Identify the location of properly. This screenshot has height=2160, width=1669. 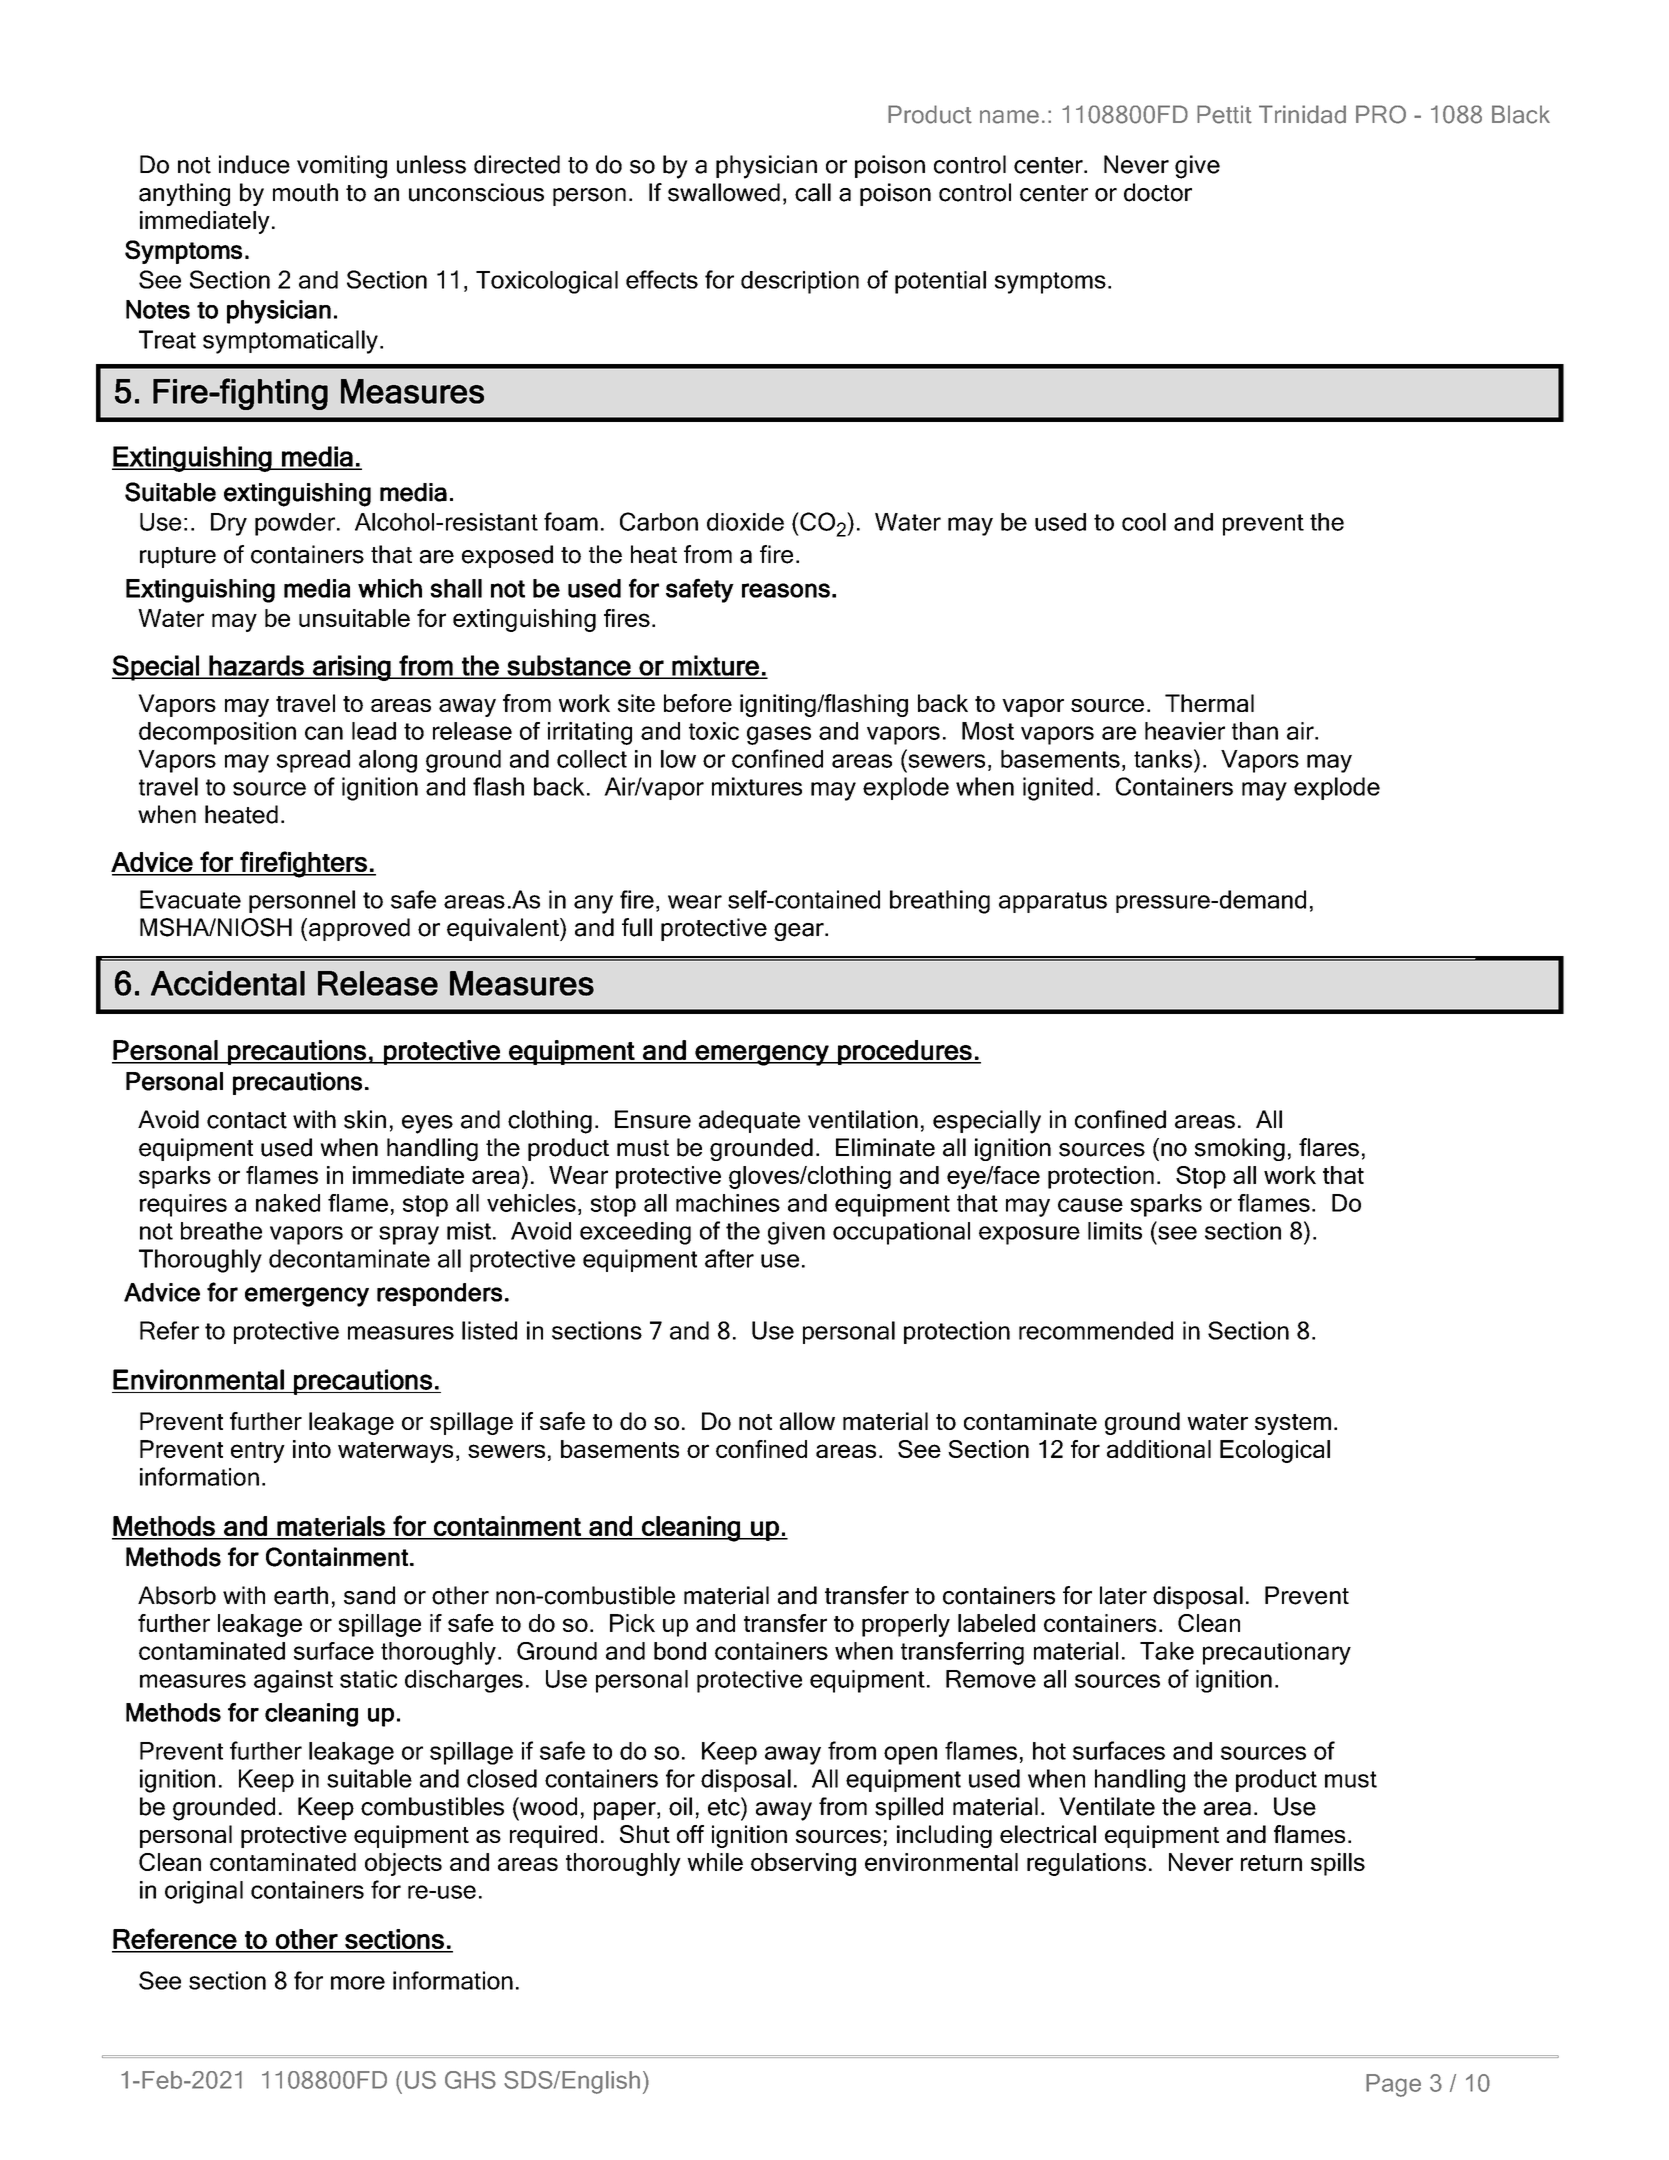
(906, 1625).
